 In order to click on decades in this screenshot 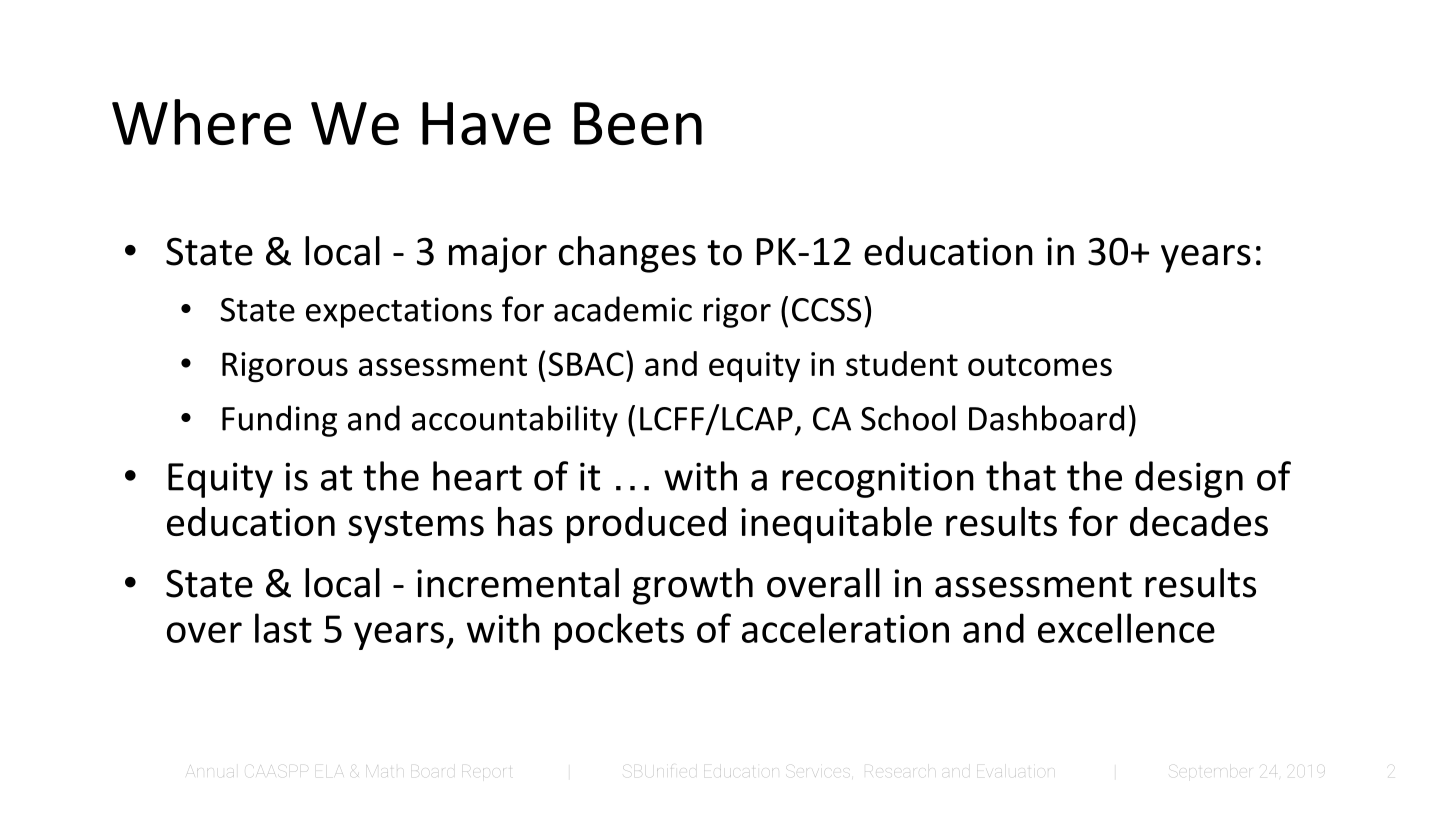, I will do `click(1199, 521)`.
